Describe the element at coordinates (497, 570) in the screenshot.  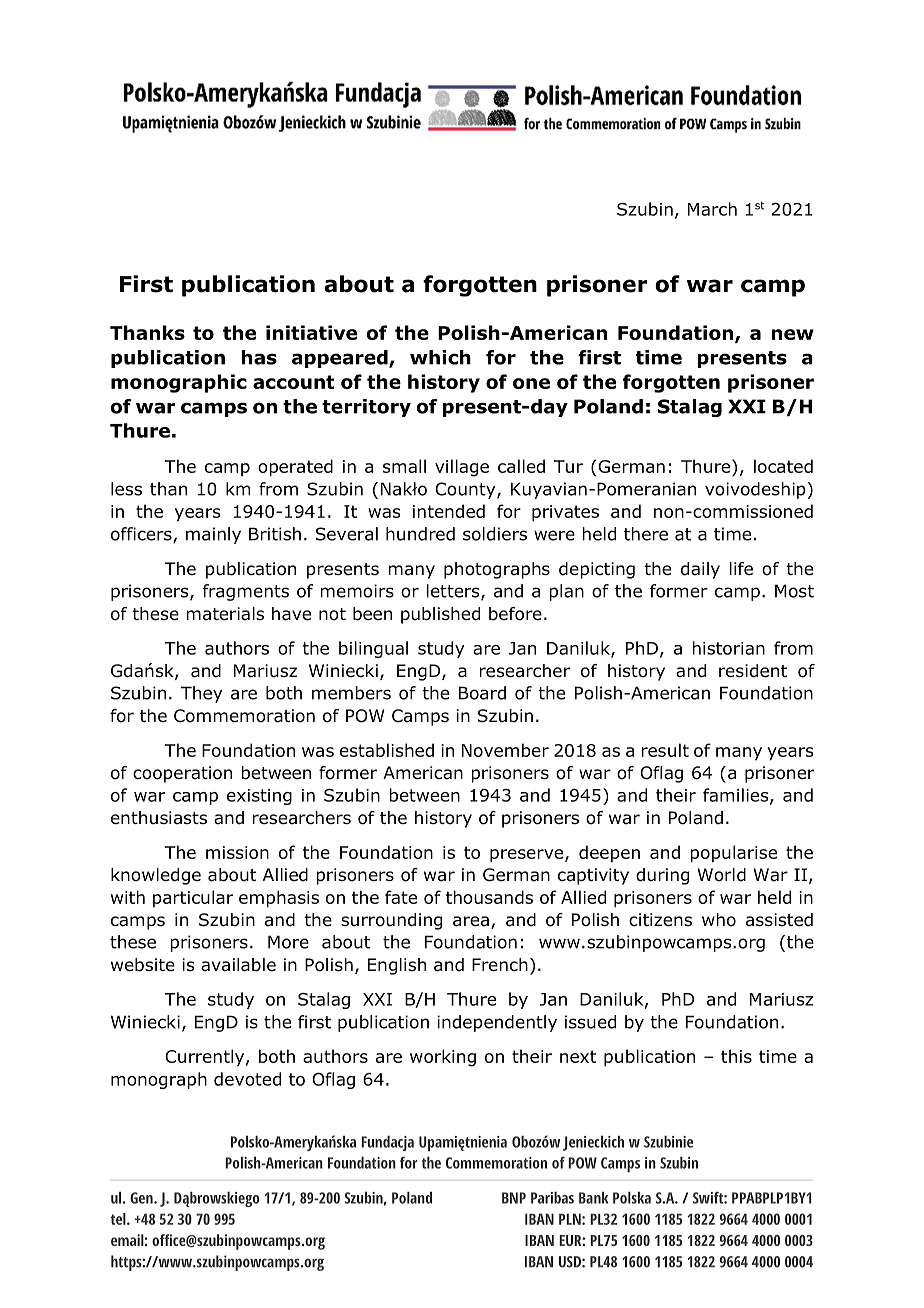
I see `photographs` at that location.
